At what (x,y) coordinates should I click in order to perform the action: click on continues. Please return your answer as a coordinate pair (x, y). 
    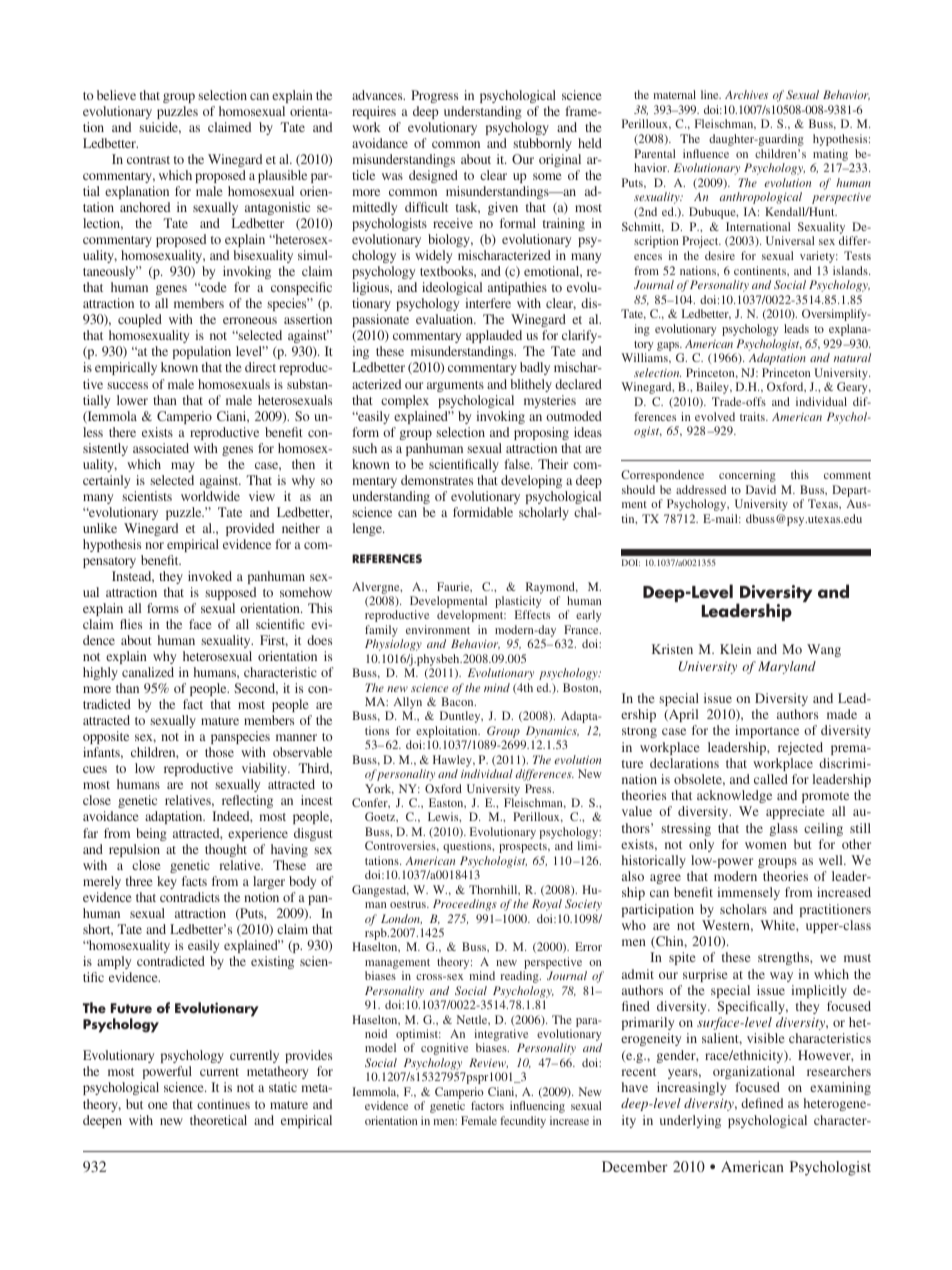
    Looking at the image, I should click on (223, 1104).
